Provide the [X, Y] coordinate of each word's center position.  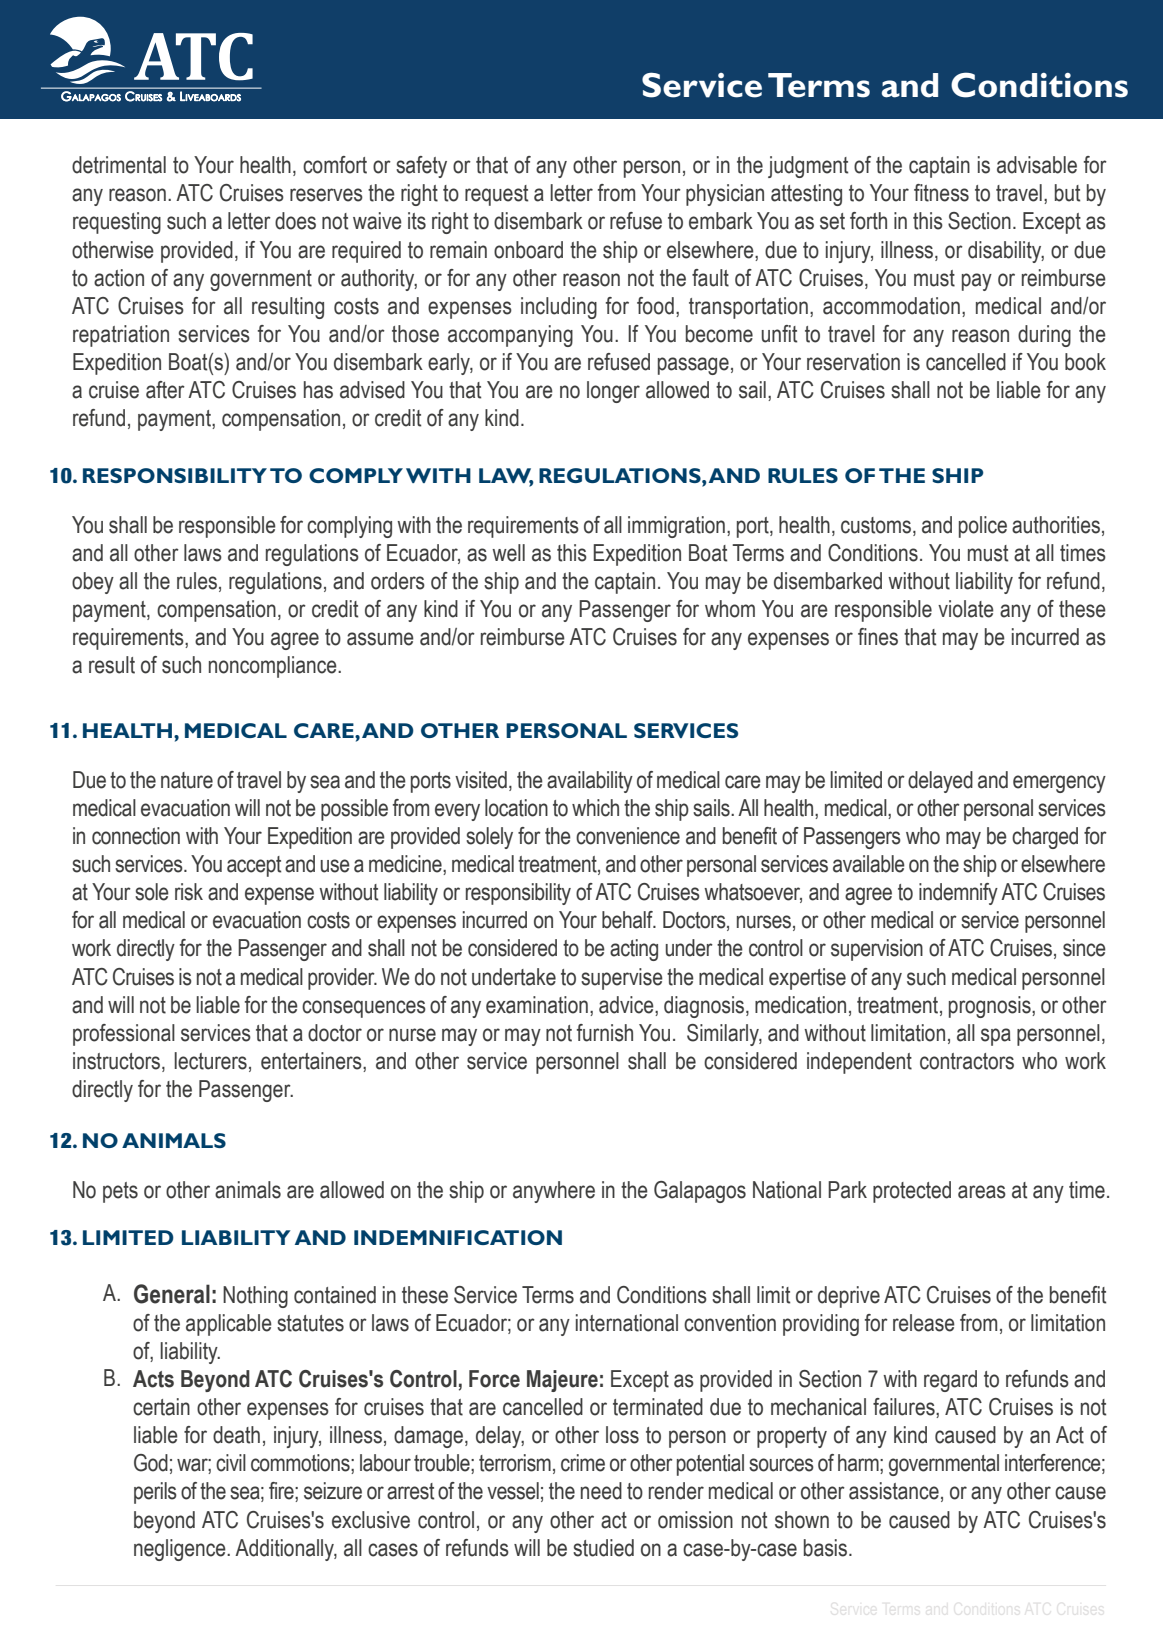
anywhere [554, 1192]
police [983, 527]
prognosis [991, 1007]
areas [982, 1192]
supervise [622, 979]
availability [590, 782]
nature [187, 780]
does [295, 221]
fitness [941, 193]
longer [613, 392]
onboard [528, 250]
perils [155, 1493]
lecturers [210, 1061]
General [172, 1294]
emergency [1059, 784]
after [165, 390]
